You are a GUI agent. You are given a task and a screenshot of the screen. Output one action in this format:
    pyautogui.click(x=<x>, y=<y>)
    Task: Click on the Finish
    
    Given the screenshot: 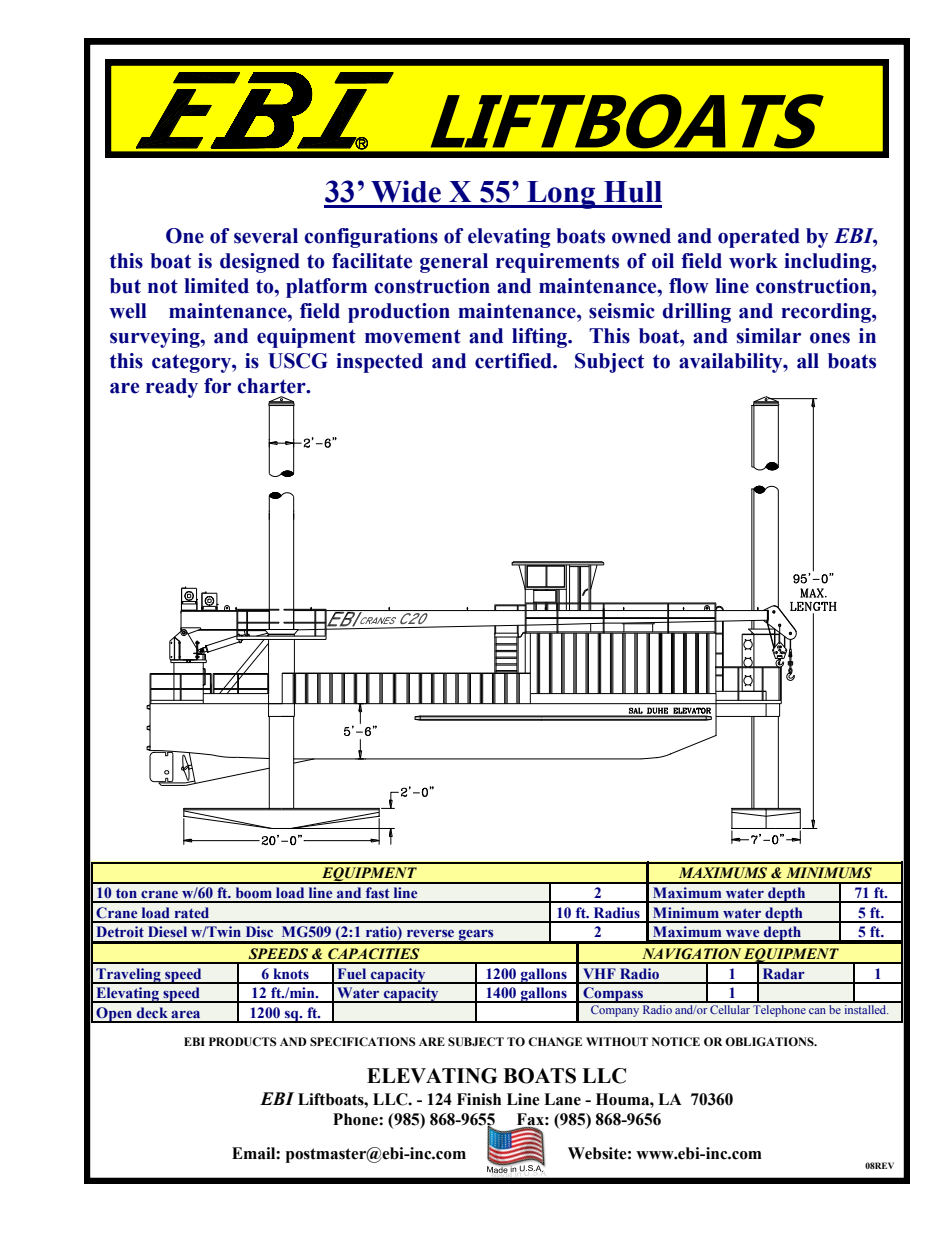 What is the action you would take?
    pyautogui.click(x=479, y=1099)
